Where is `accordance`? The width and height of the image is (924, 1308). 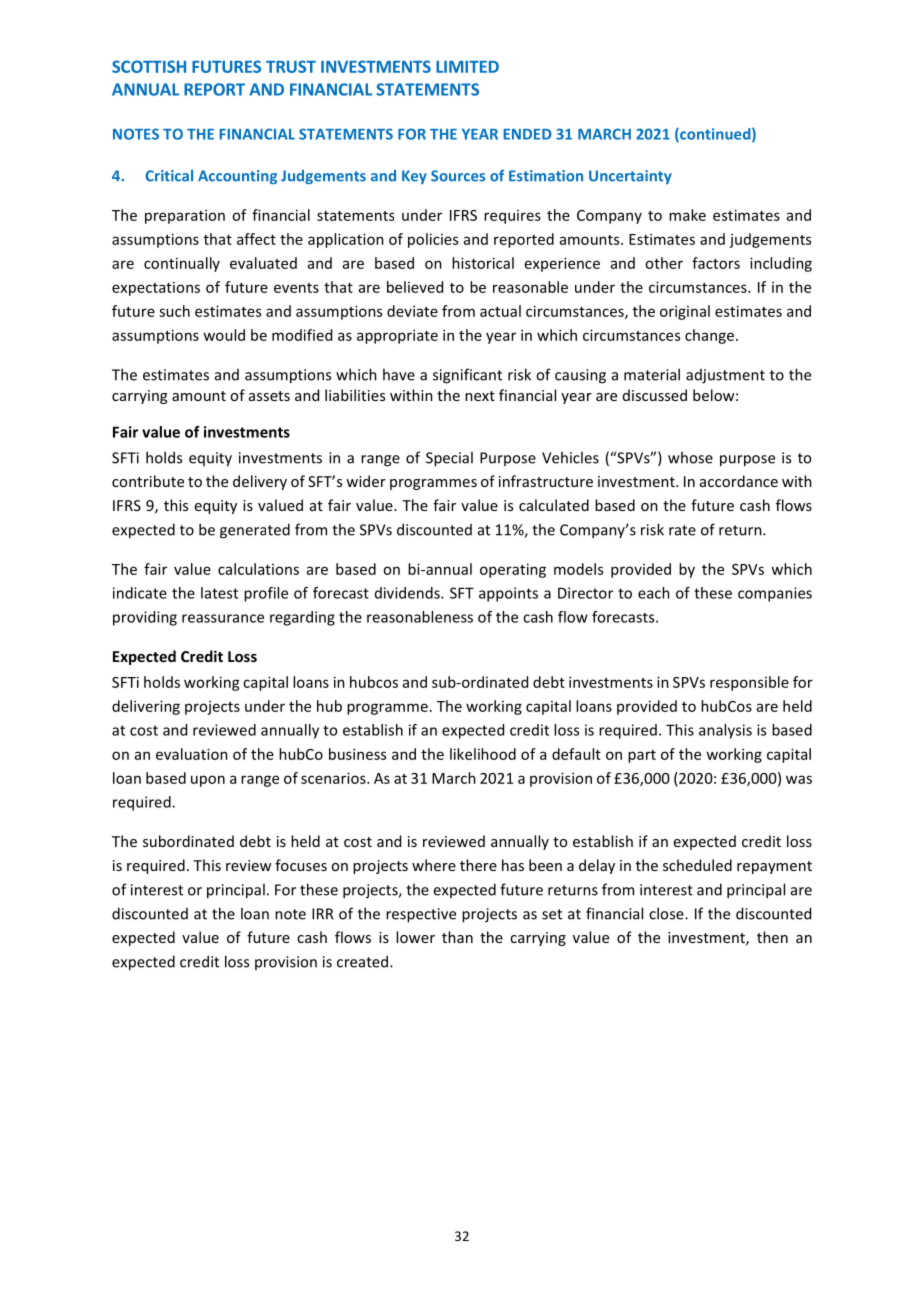
accordance is located at coordinates (739, 481).
